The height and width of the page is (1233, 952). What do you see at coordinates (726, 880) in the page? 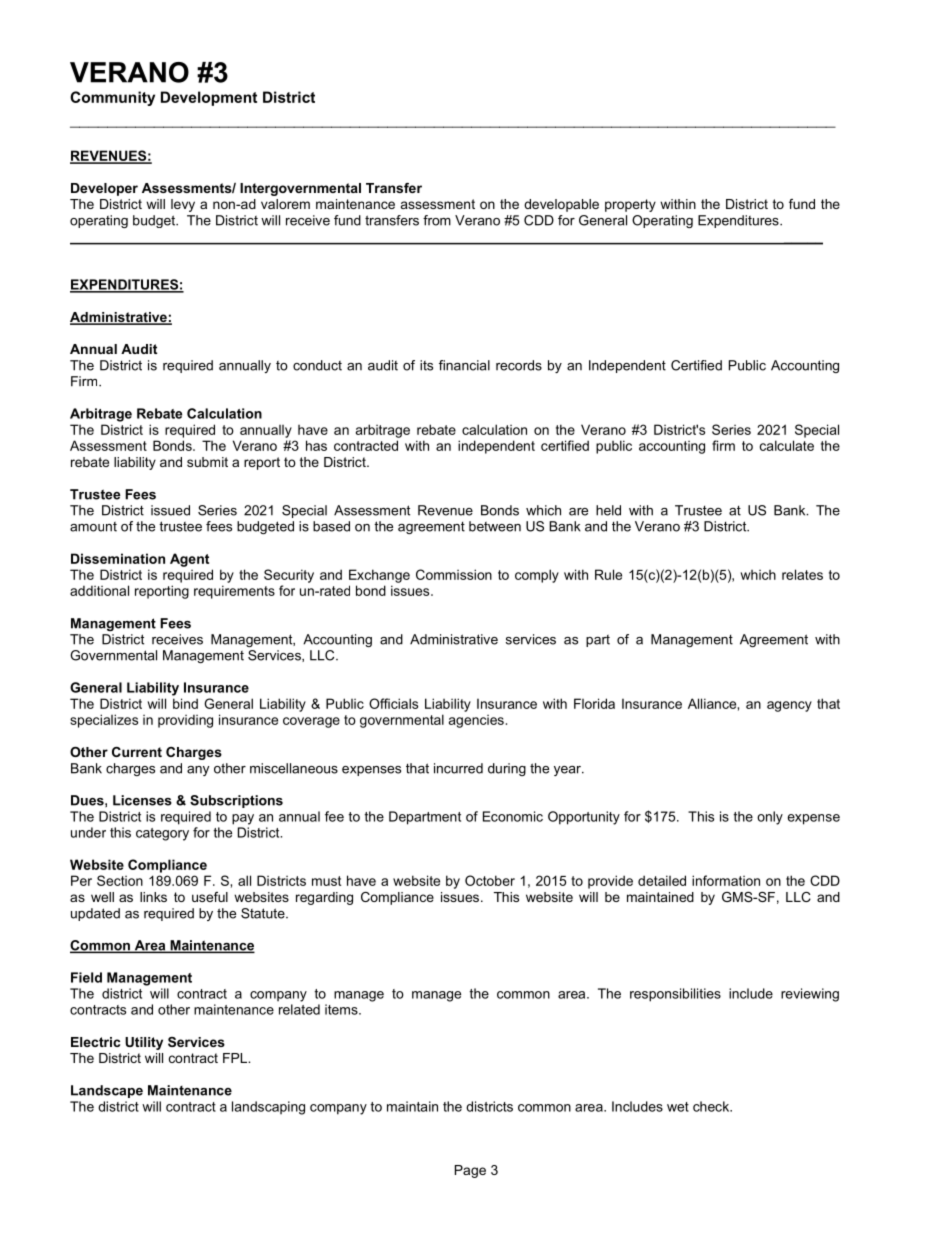
I see `information` at bounding box center [726, 880].
